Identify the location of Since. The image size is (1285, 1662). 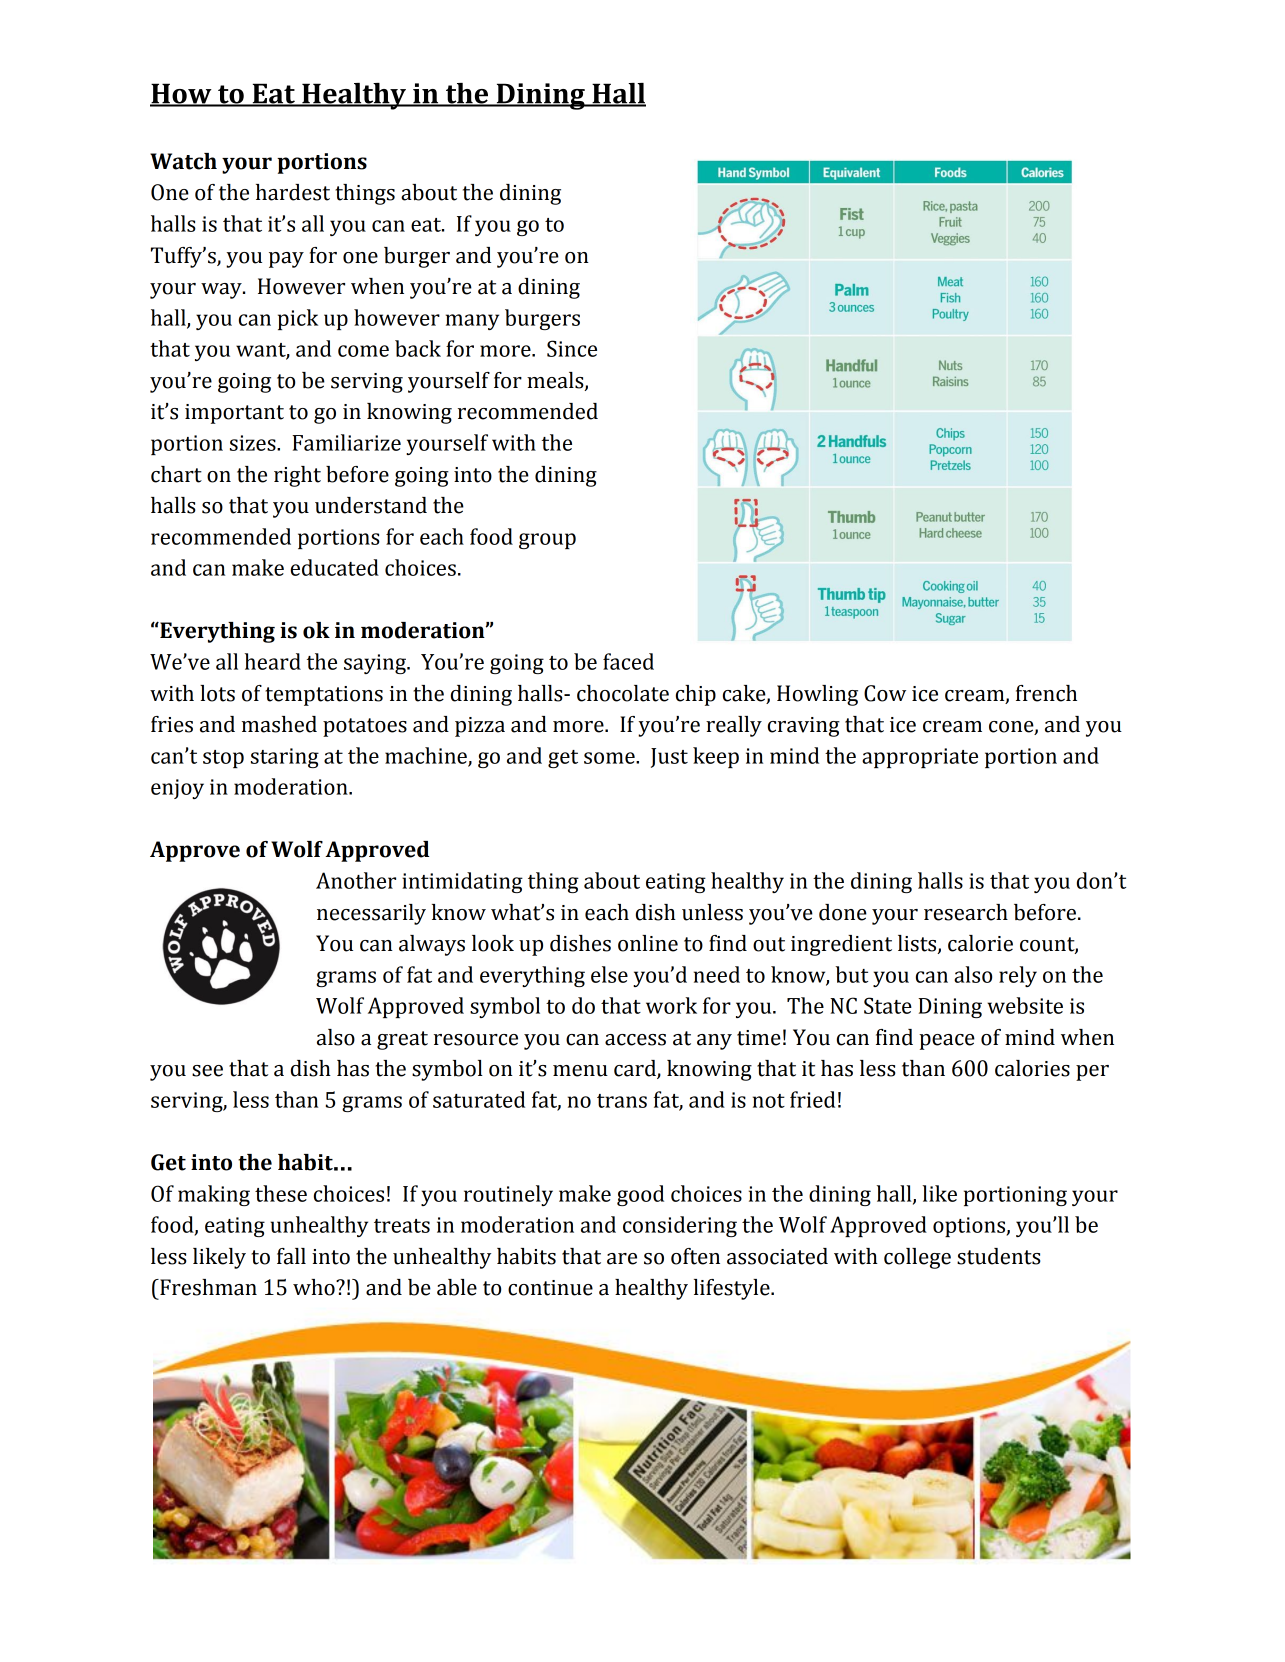
(572, 348).
